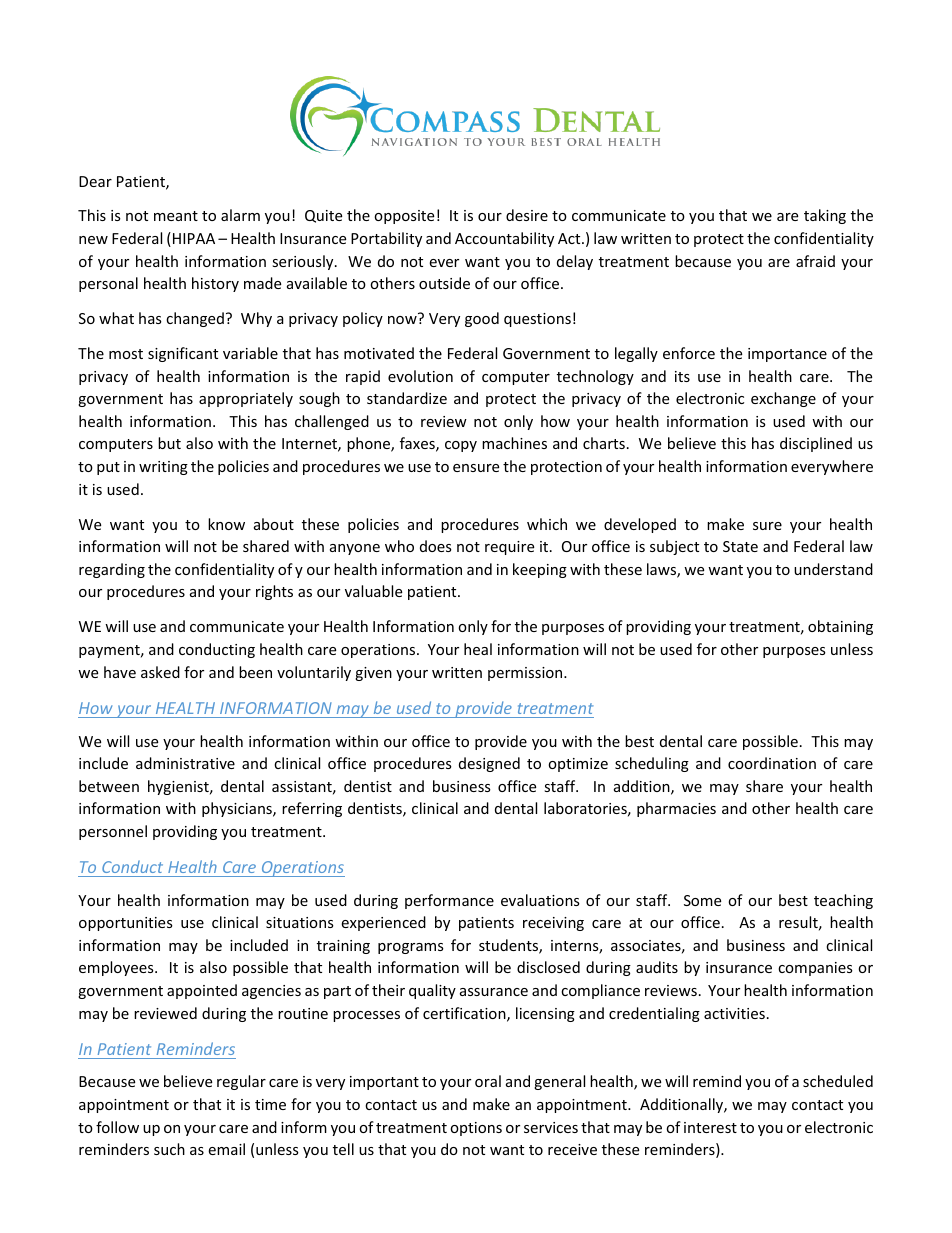 The height and width of the document is (1233, 952). I want to click on permission, so click(526, 674).
